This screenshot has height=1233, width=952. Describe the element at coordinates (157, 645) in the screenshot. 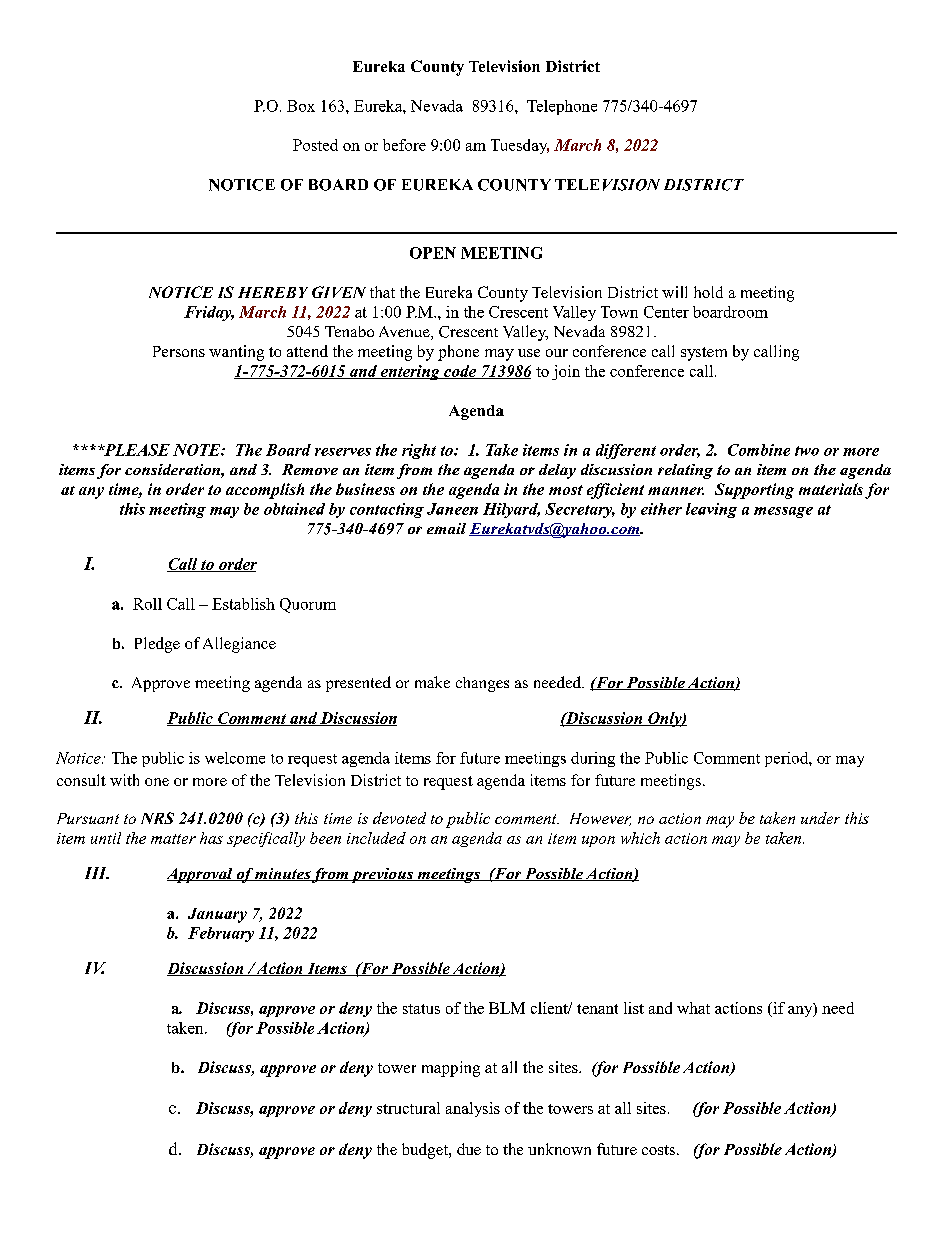

I see `Pledge` at that location.
